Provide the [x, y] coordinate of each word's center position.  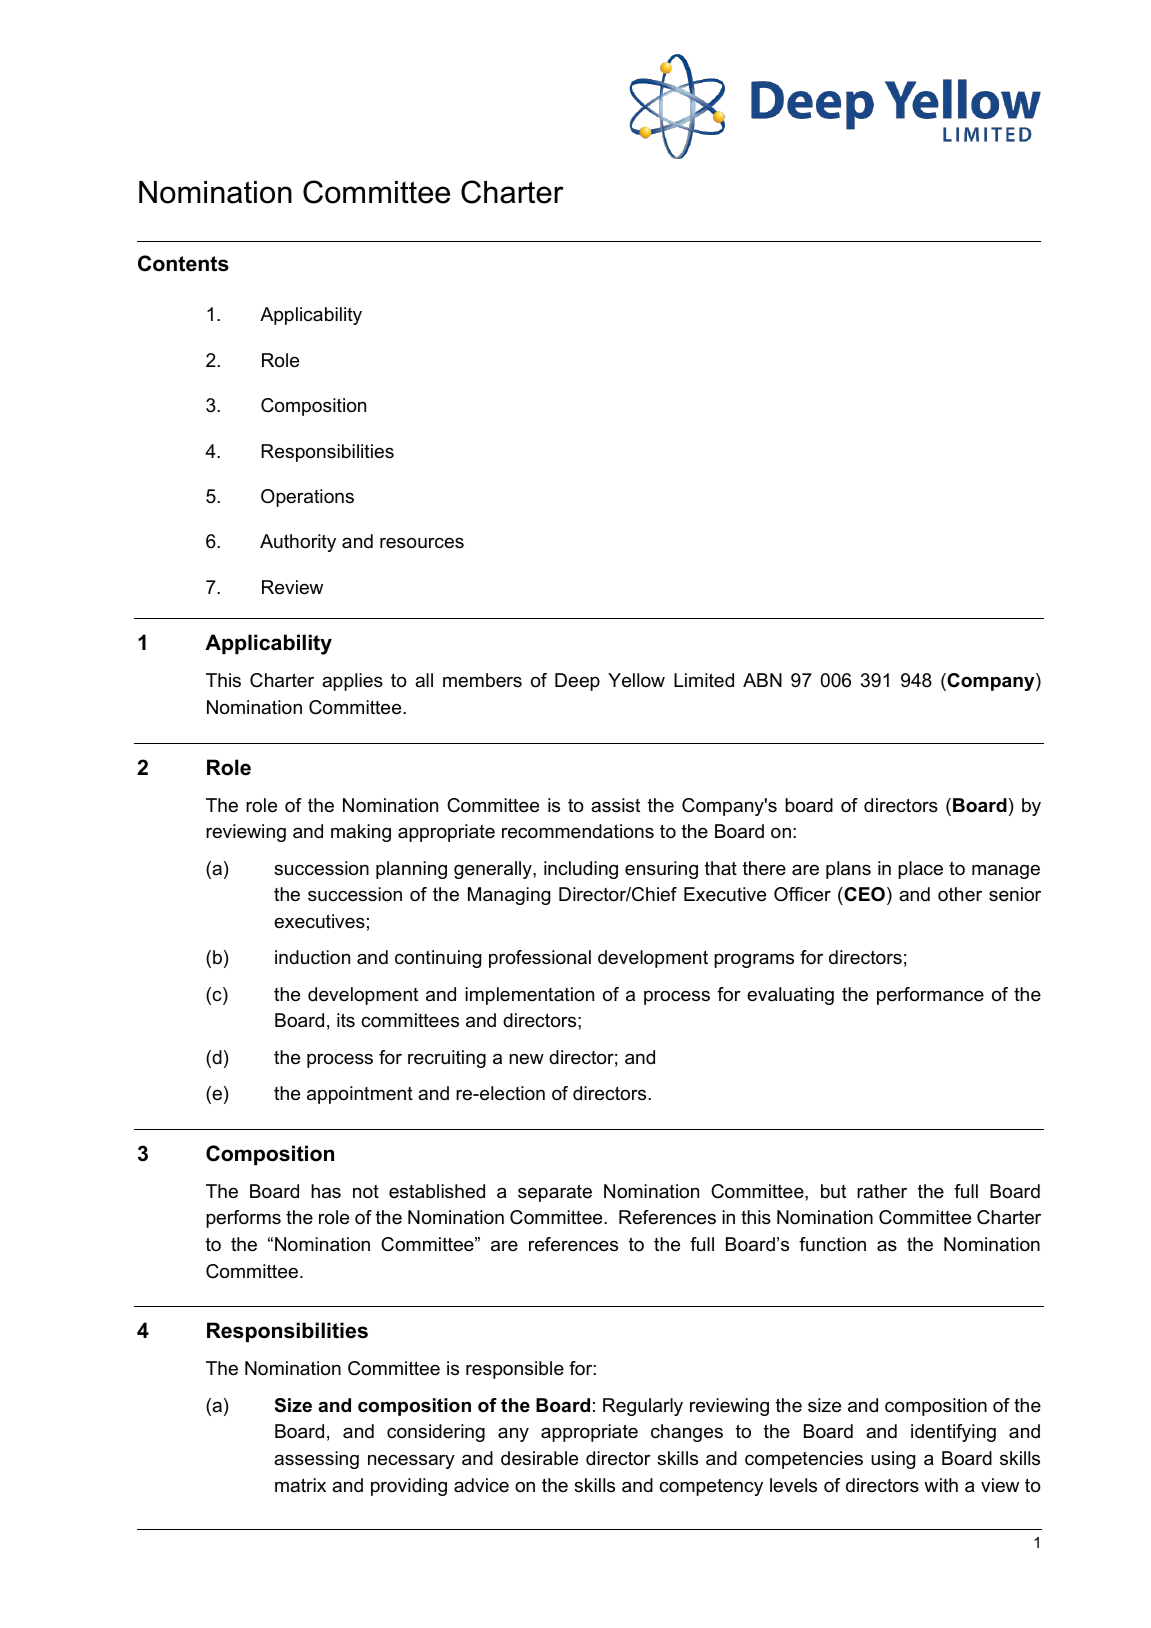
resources [422, 543]
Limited [704, 680]
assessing [316, 1460]
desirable [539, 1458]
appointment [360, 1095]
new [526, 1059]
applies [352, 682]
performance [930, 996]
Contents [183, 263]
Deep [577, 682]
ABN [762, 680]
